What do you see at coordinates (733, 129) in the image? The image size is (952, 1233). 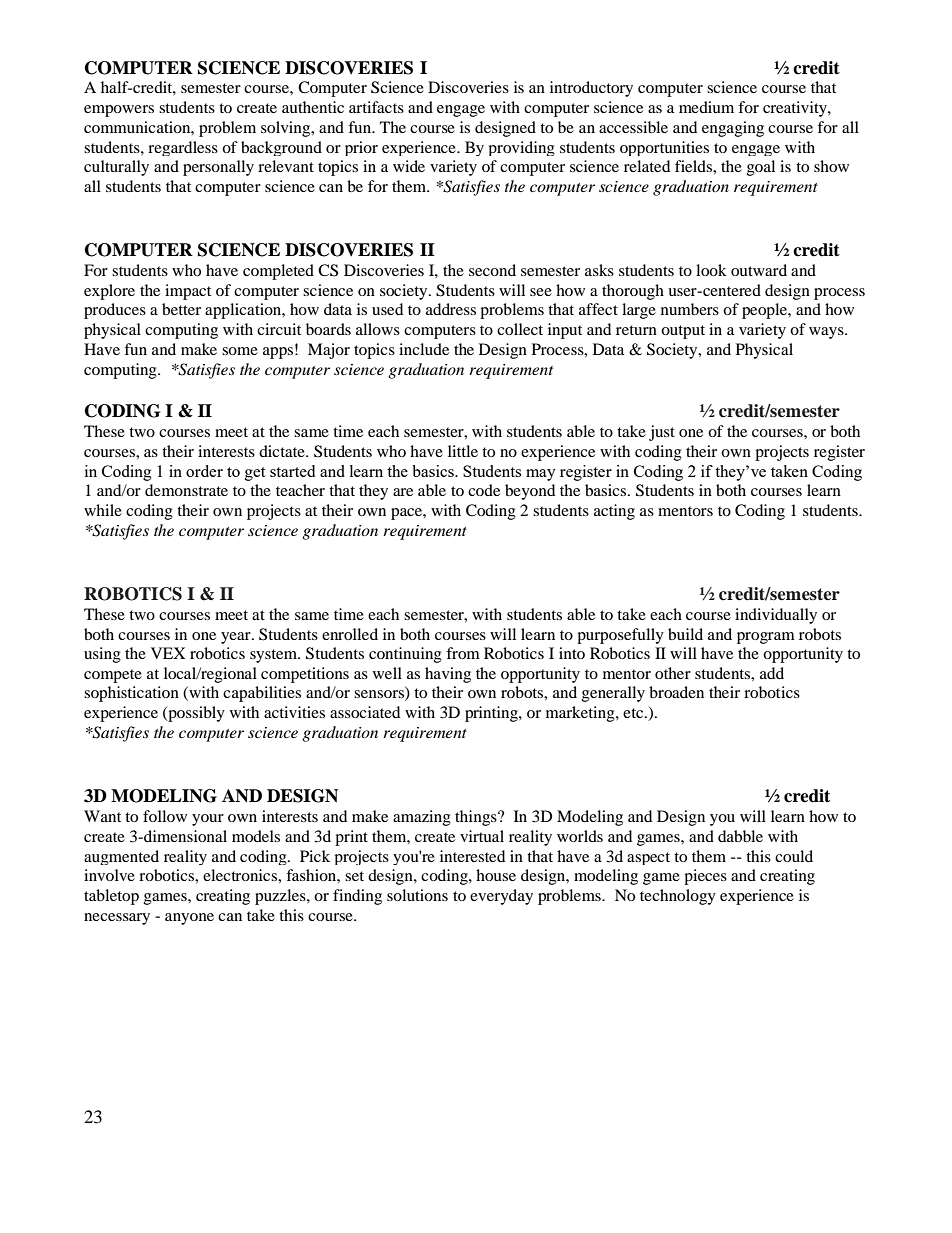 I see `engaging` at bounding box center [733, 129].
